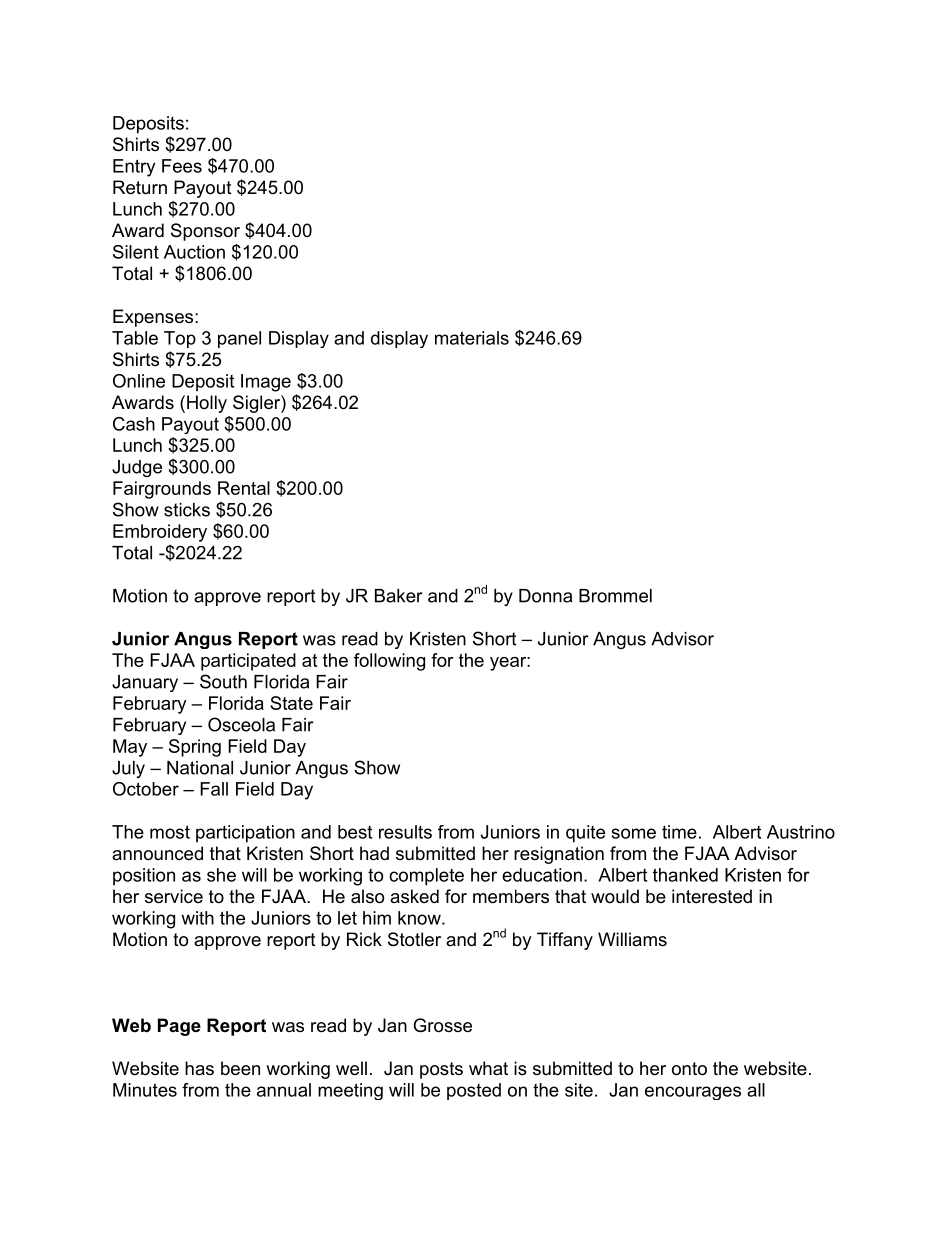  Describe the element at coordinates (199, 1068) in the image. I see `has` at that location.
